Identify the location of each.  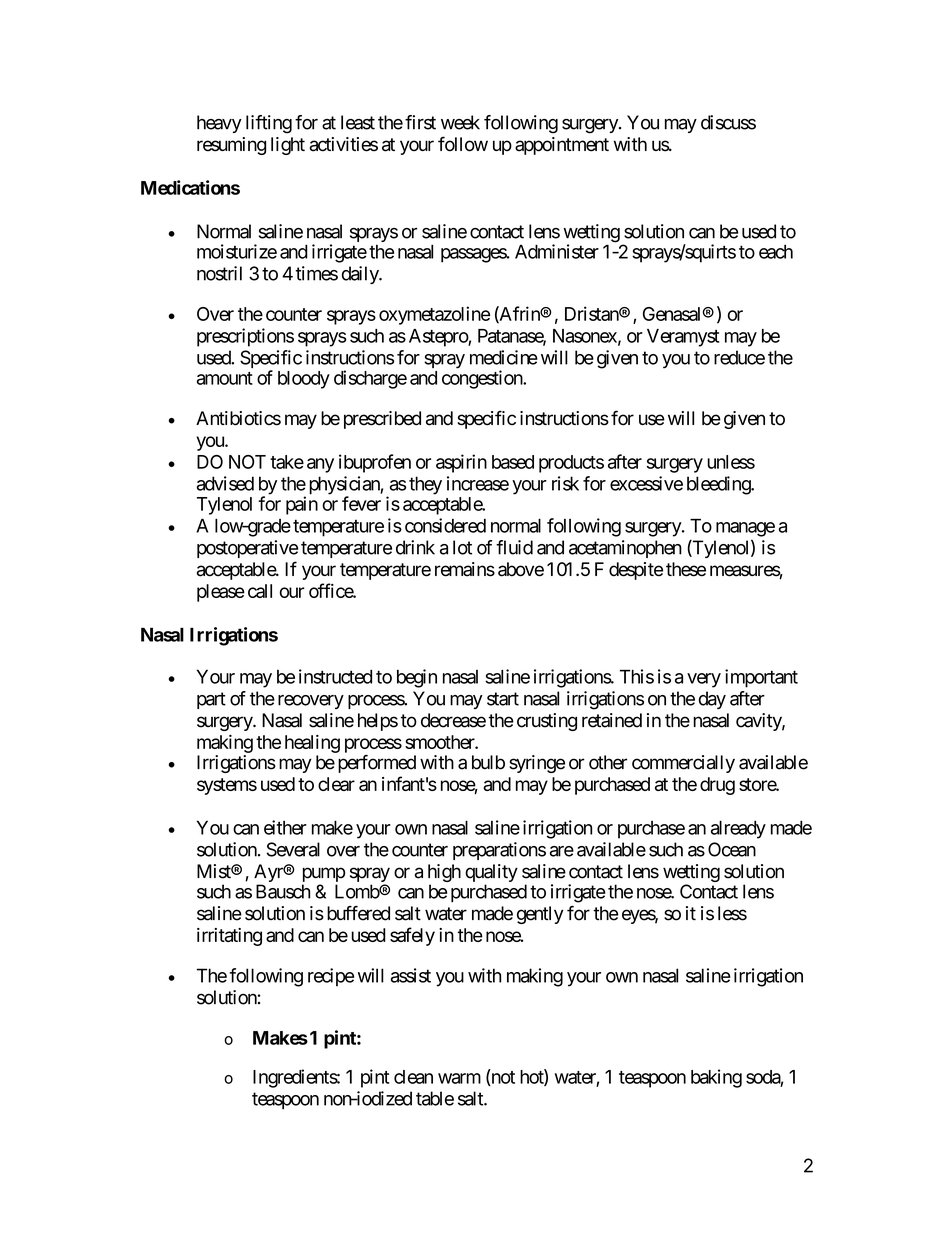
(776, 252).
